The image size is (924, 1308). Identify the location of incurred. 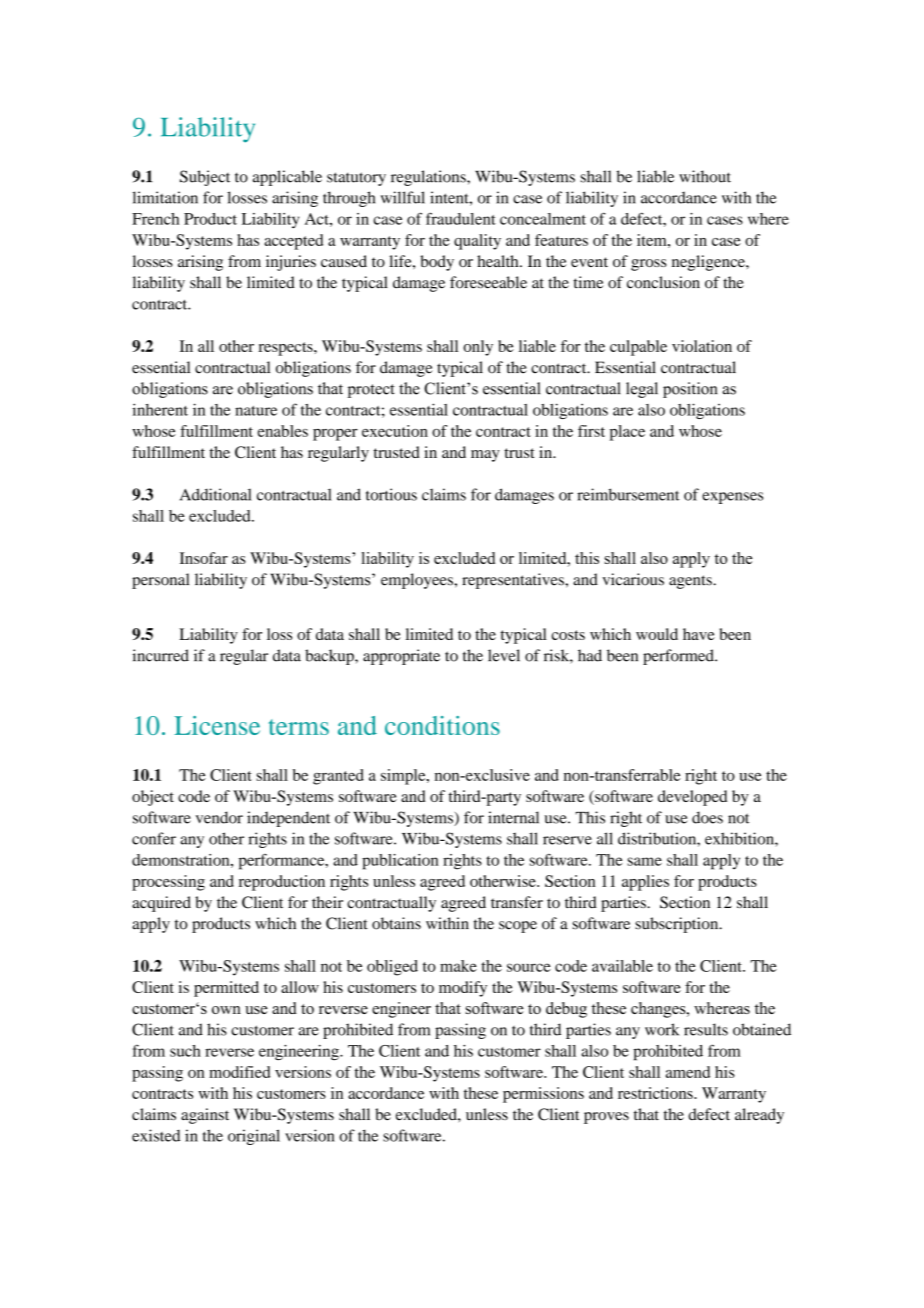
(160, 655).
